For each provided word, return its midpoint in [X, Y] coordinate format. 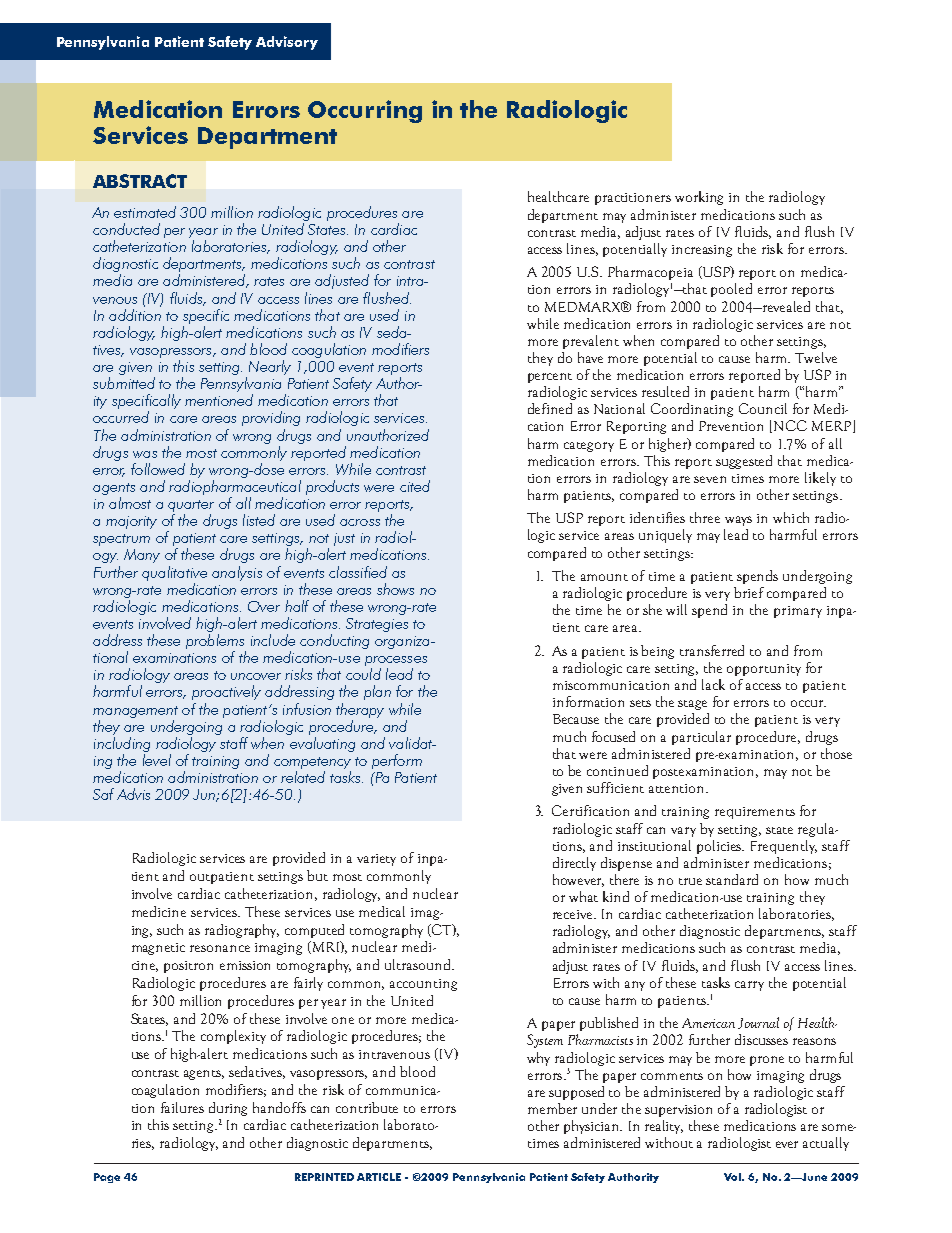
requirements [755, 813]
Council [763, 408]
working [699, 198]
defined [550, 408]
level [157, 760]
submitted [124, 383]
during [228, 1109]
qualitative [174, 573]
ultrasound [419, 964]
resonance [220, 948]
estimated [145, 212]
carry [749, 986]
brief [749, 592]
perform [397, 761]
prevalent [591, 342]
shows [395, 589]
